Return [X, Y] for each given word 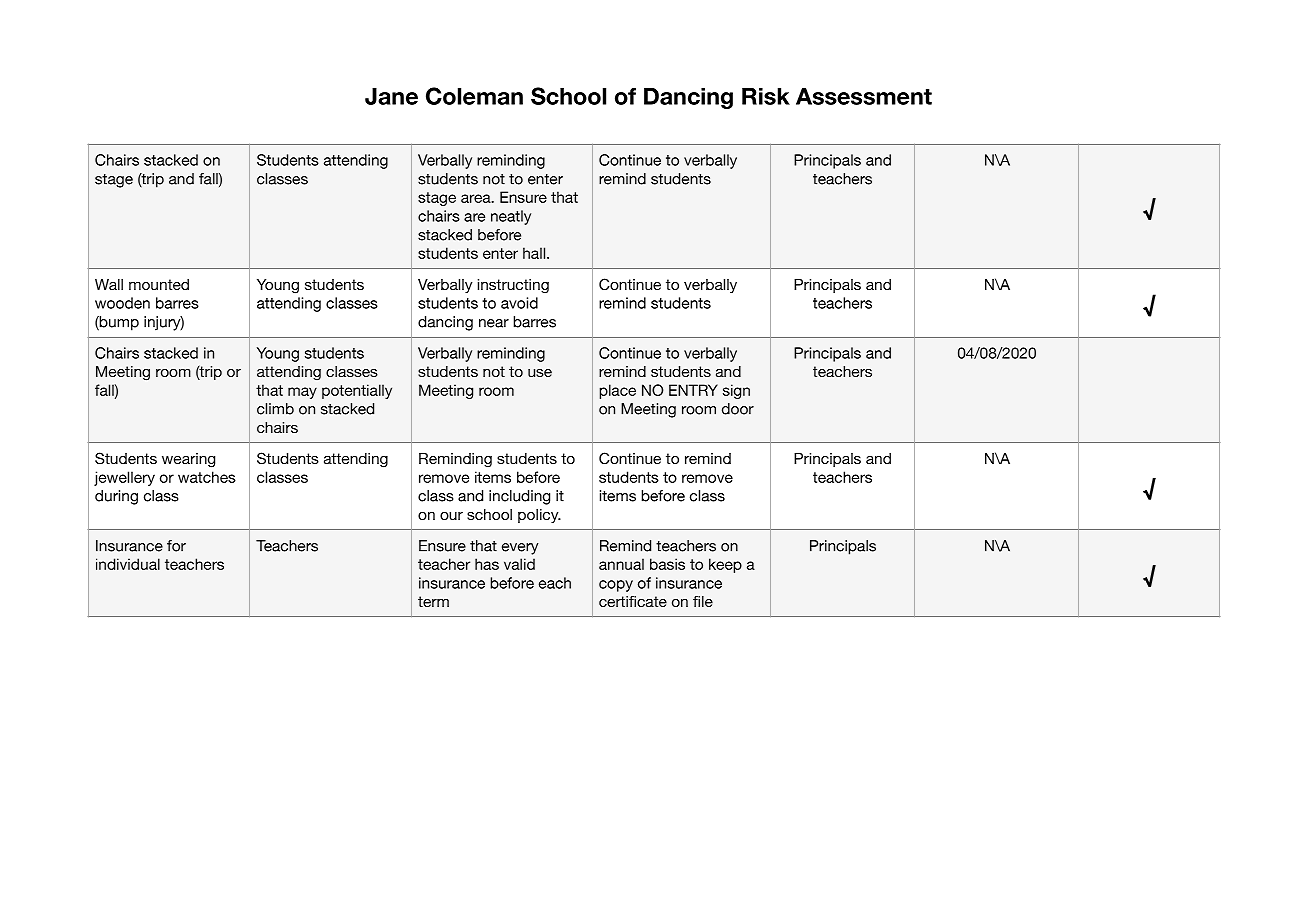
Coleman [474, 96]
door [738, 409]
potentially [357, 391]
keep [725, 565]
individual [128, 564]
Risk [766, 96]
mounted [159, 284]
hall [535, 253]
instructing [513, 286]
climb [275, 409]
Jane [391, 96]
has [487, 564]
